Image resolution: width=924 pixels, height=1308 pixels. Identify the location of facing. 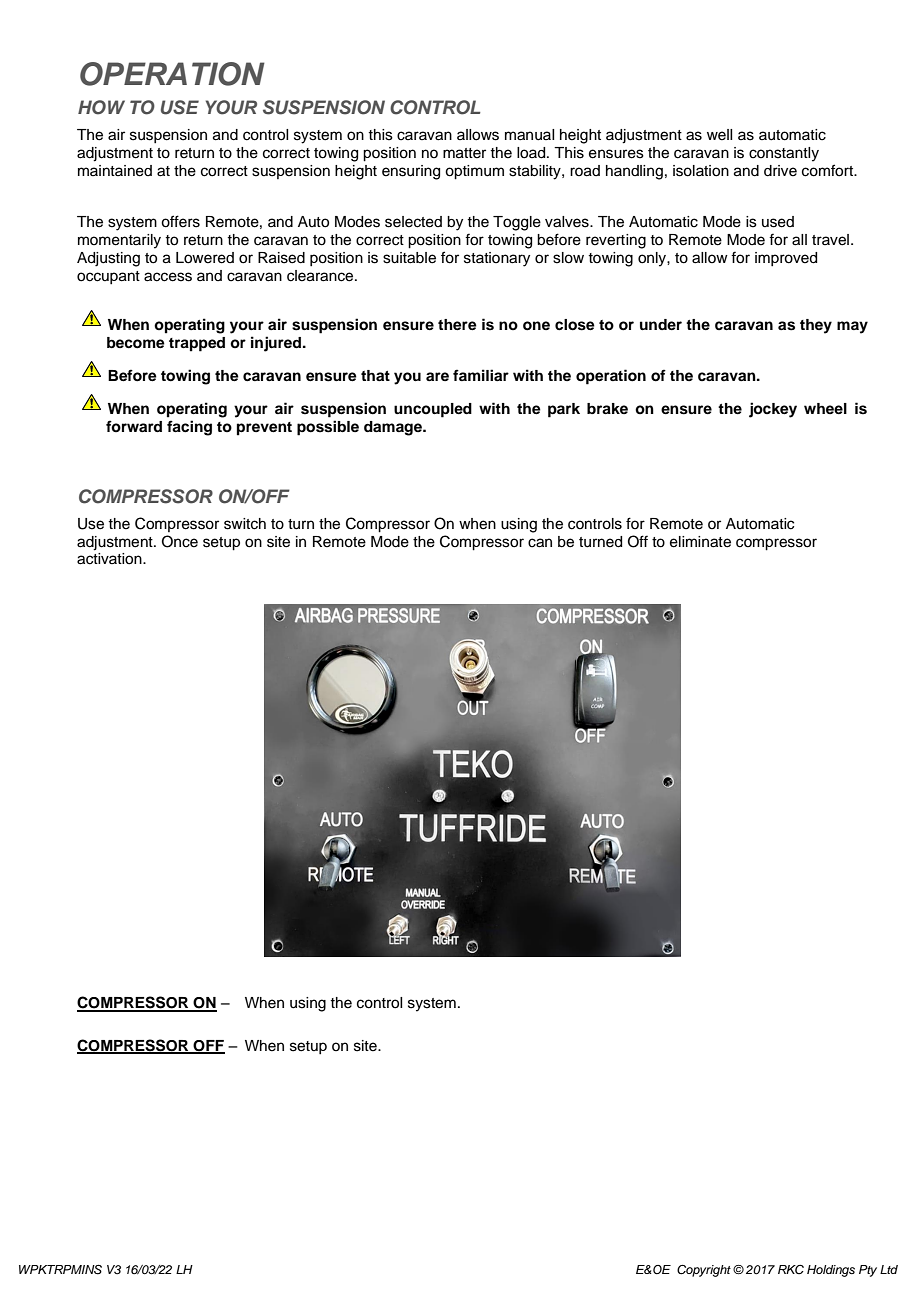
(189, 428).
